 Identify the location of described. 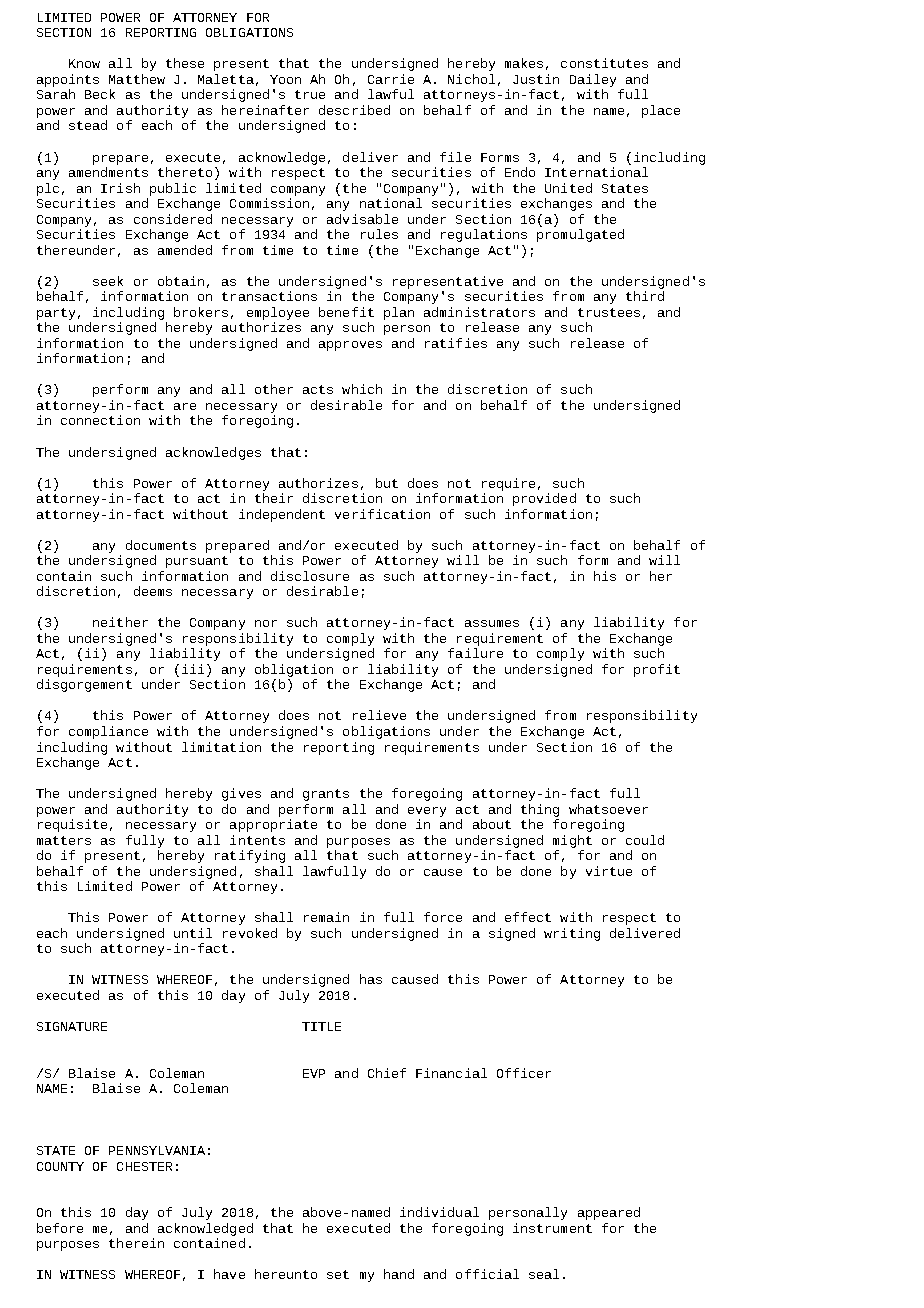
(354, 110).
